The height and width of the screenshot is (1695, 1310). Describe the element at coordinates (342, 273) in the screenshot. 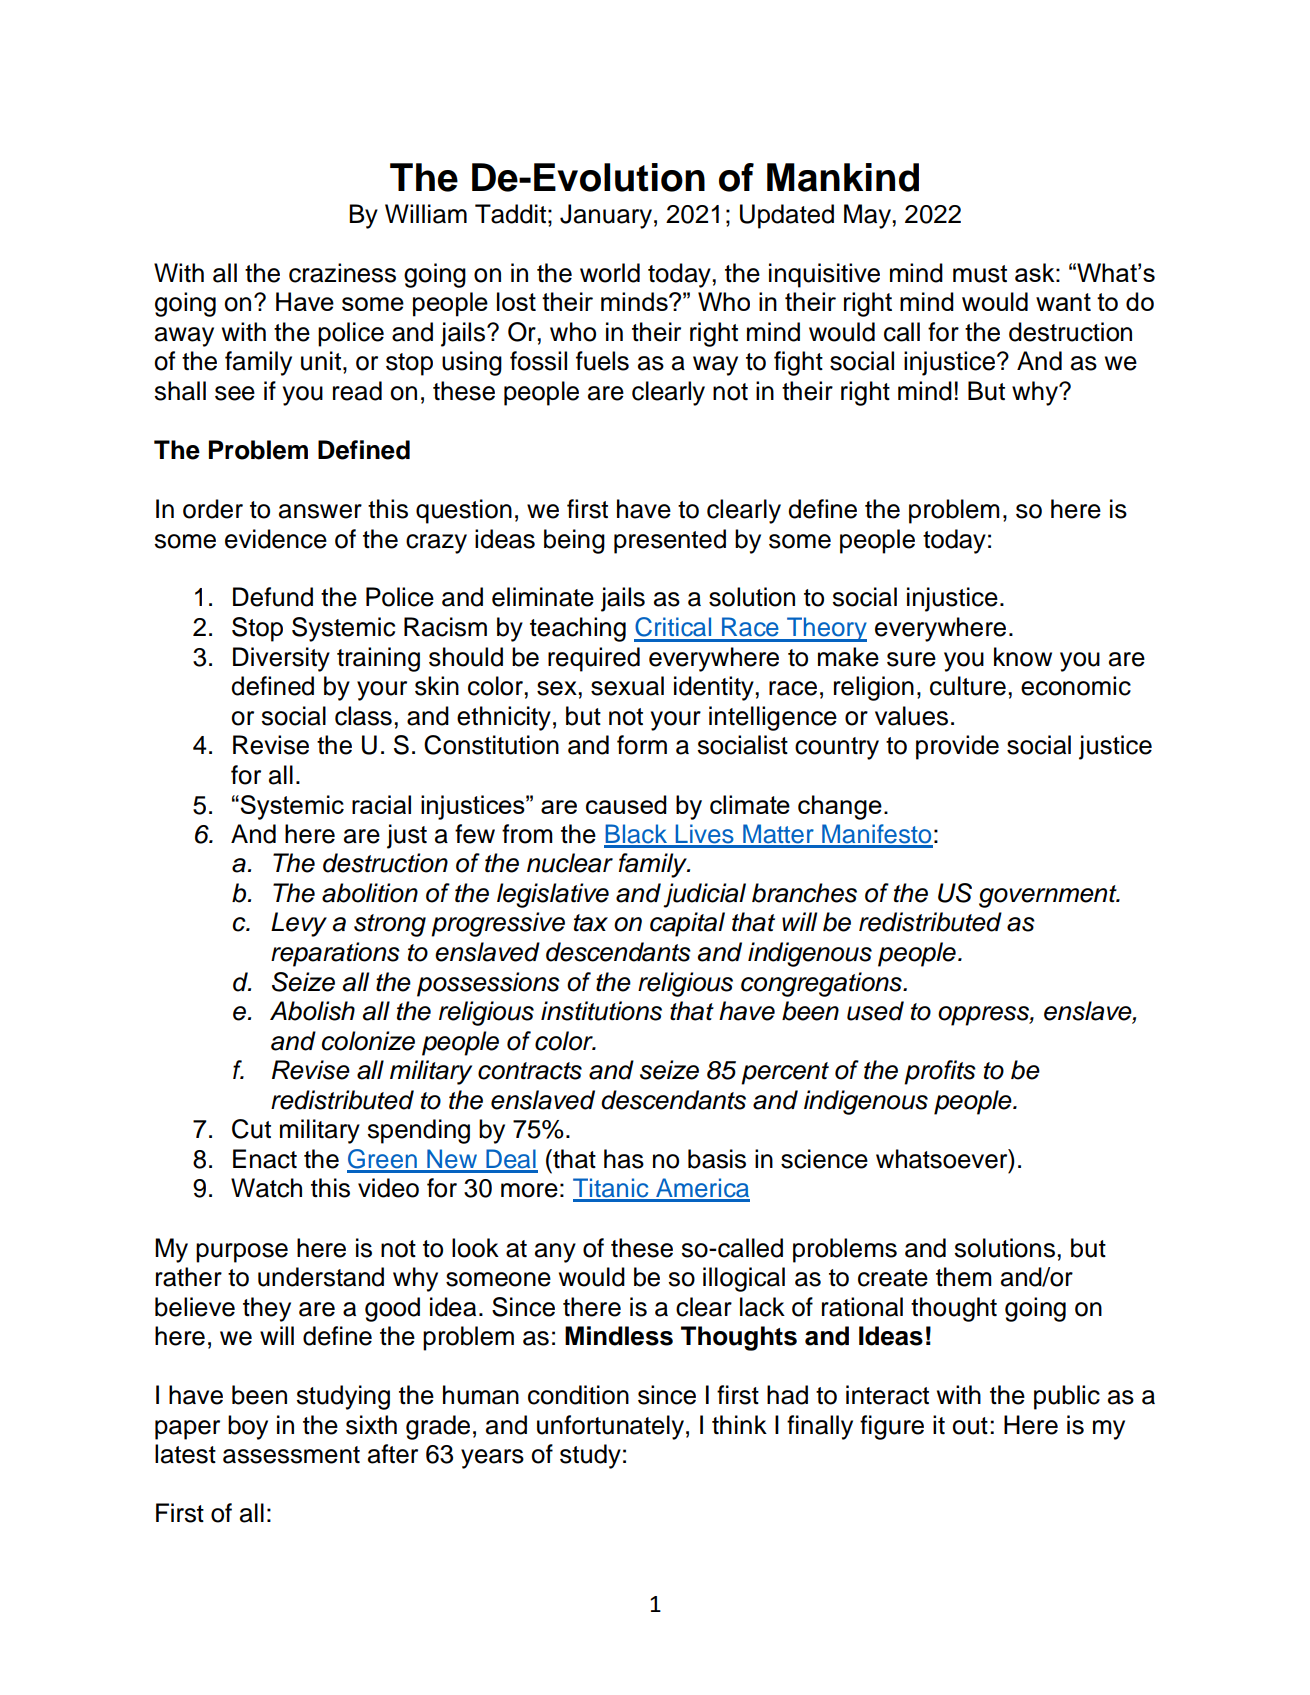

I see `craziness` at that location.
